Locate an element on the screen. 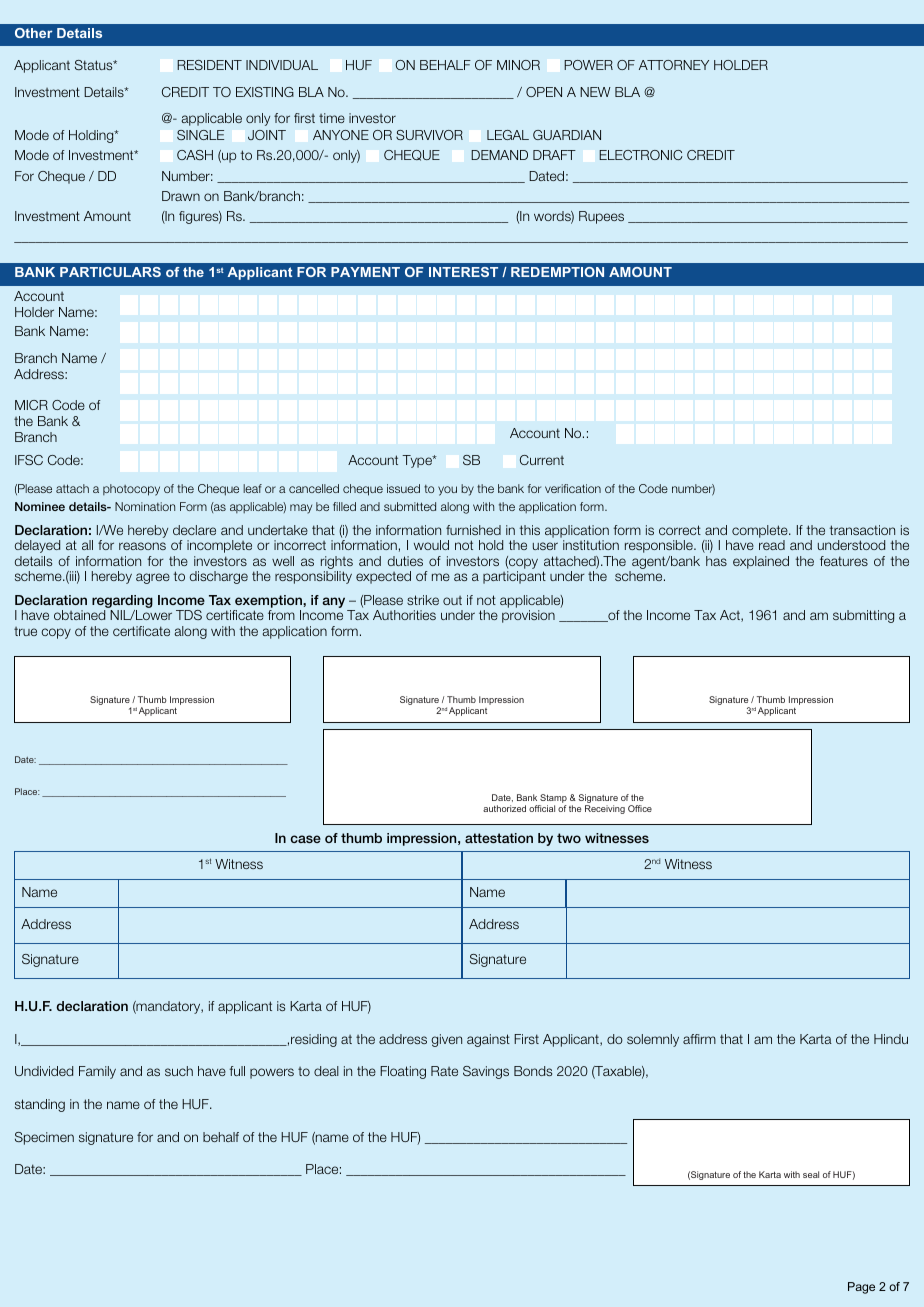  RESIDENT is located at coordinates (209, 65).
